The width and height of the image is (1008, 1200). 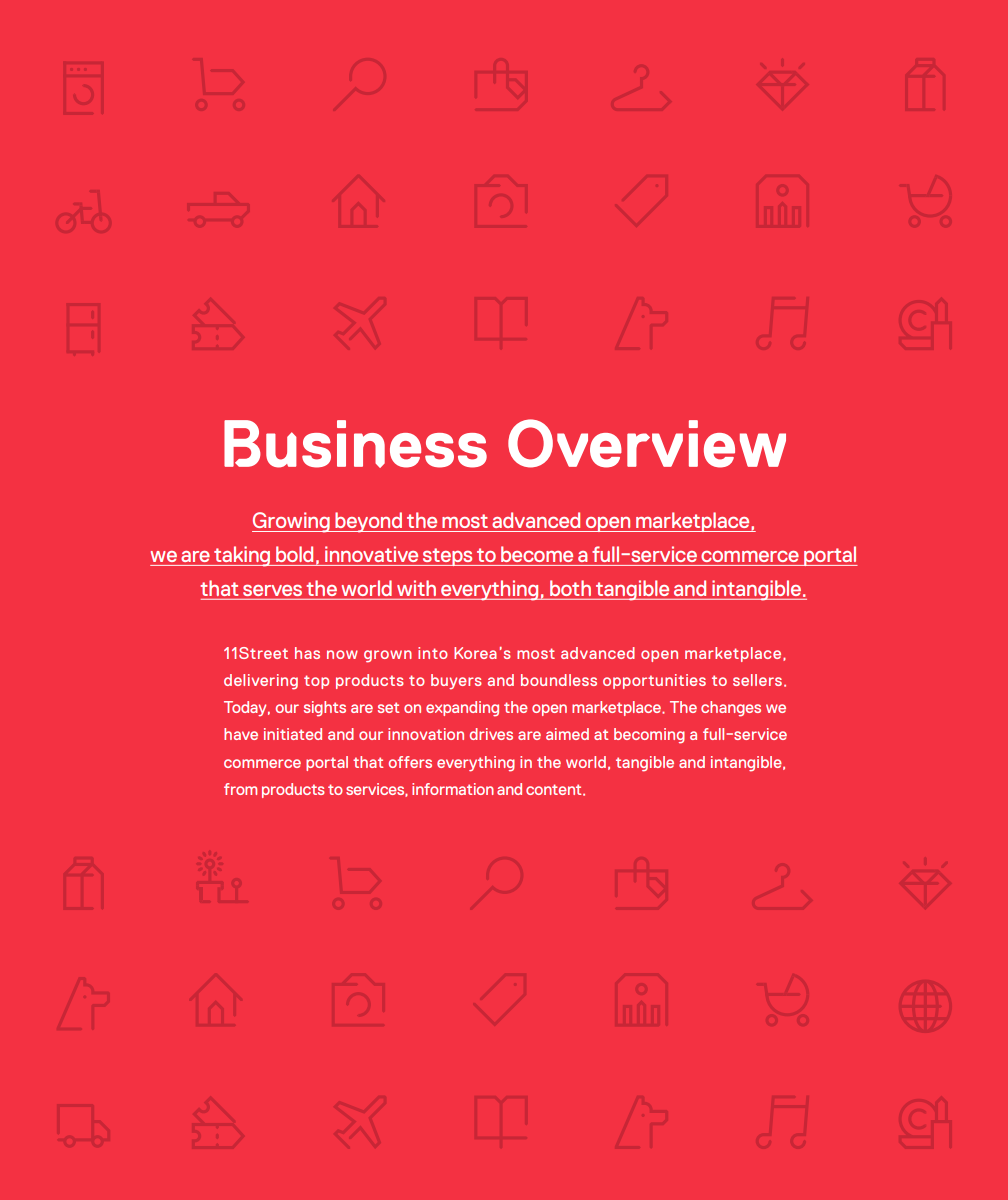 I want to click on become, so click(x=537, y=554).
